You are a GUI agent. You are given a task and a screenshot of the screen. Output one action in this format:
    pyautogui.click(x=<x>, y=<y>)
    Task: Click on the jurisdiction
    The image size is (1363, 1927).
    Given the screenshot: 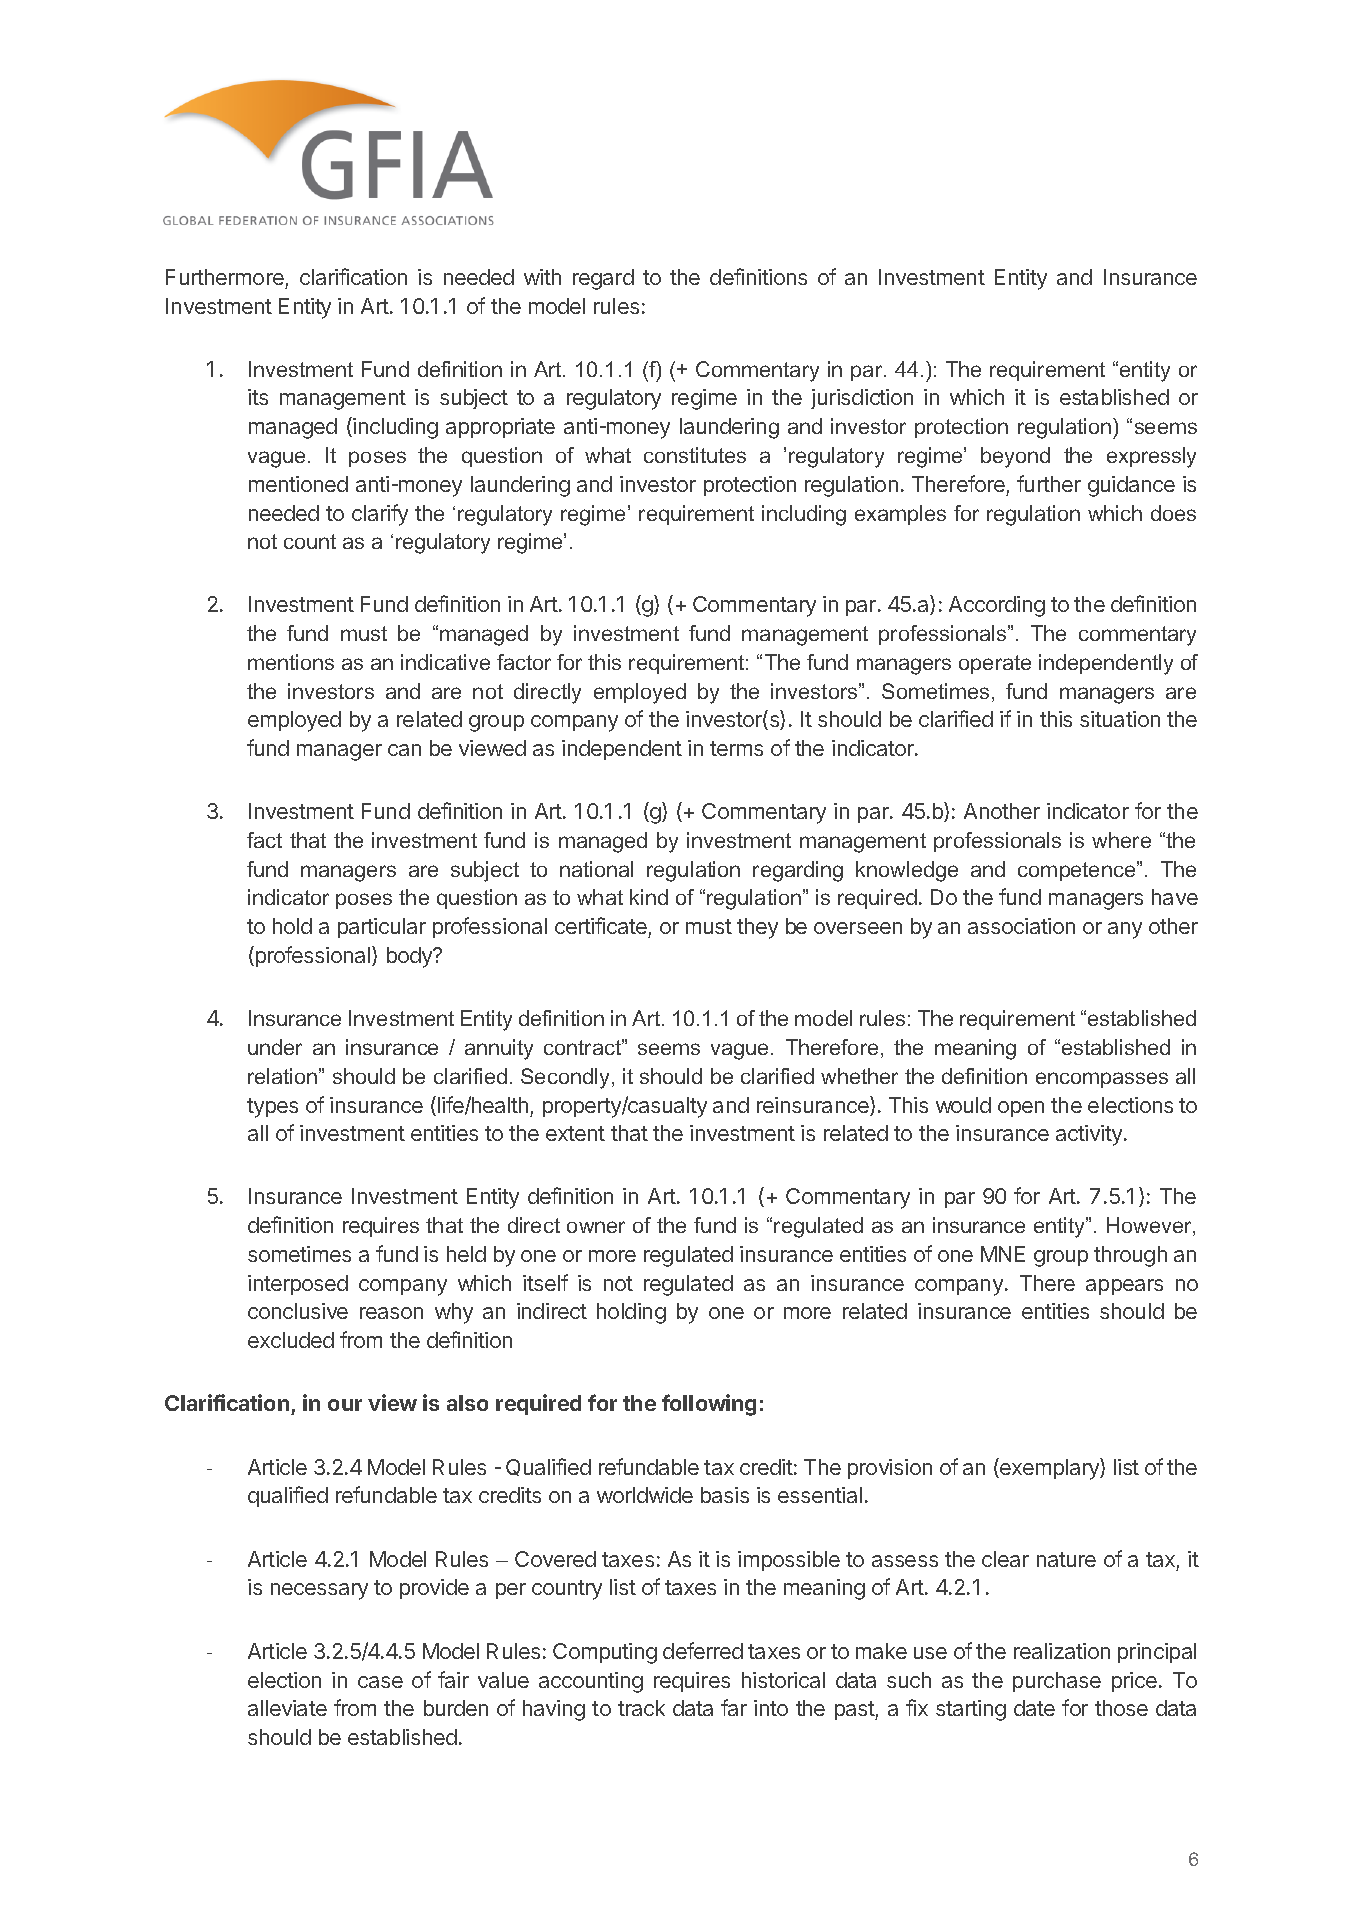 What is the action you would take?
    pyautogui.click(x=862, y=399)
